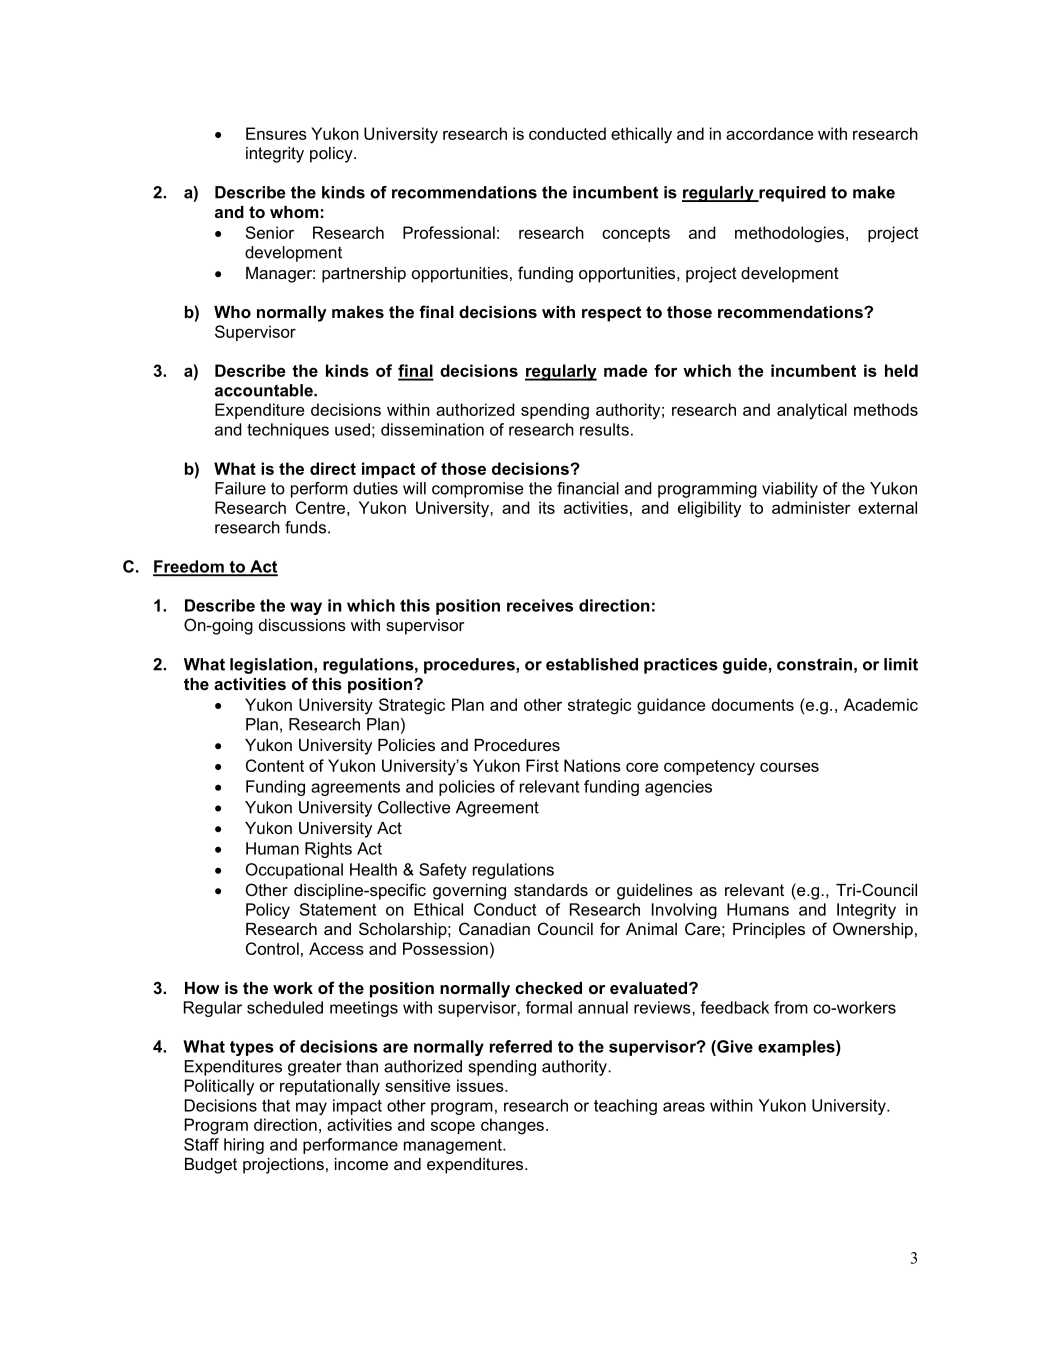 This screenshot has height=1348, width=1041. I want to click on courses, so click(789, 767).
